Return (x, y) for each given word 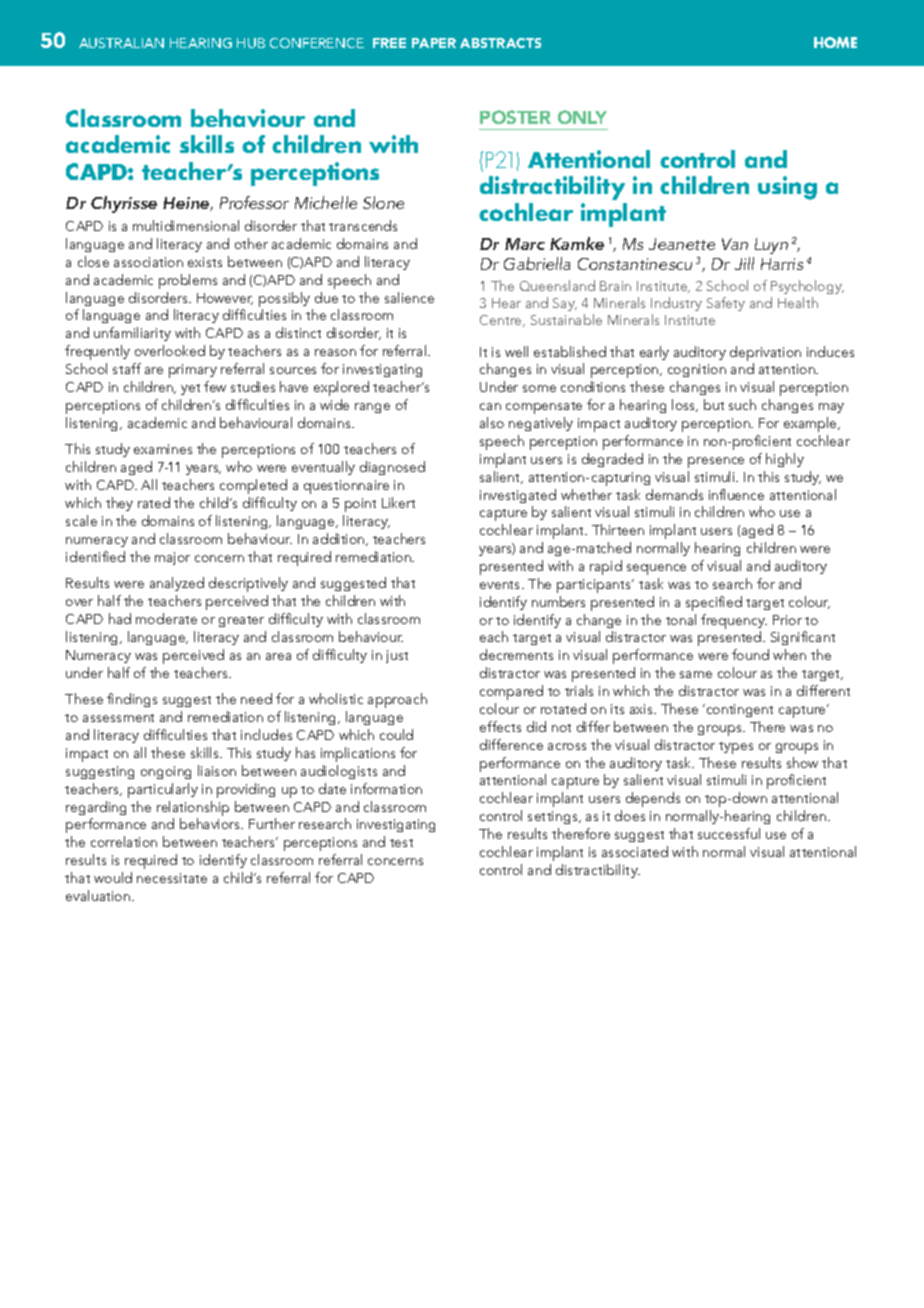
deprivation (765, 355)
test (401, 843)
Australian (121, 43)
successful (729, 833)
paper (434, 43)
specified (714, 603)
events (501, 585)
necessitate (172, 878)
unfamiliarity (132, 334)
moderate (166, 618)
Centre (502, 321)
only (582, 117)
